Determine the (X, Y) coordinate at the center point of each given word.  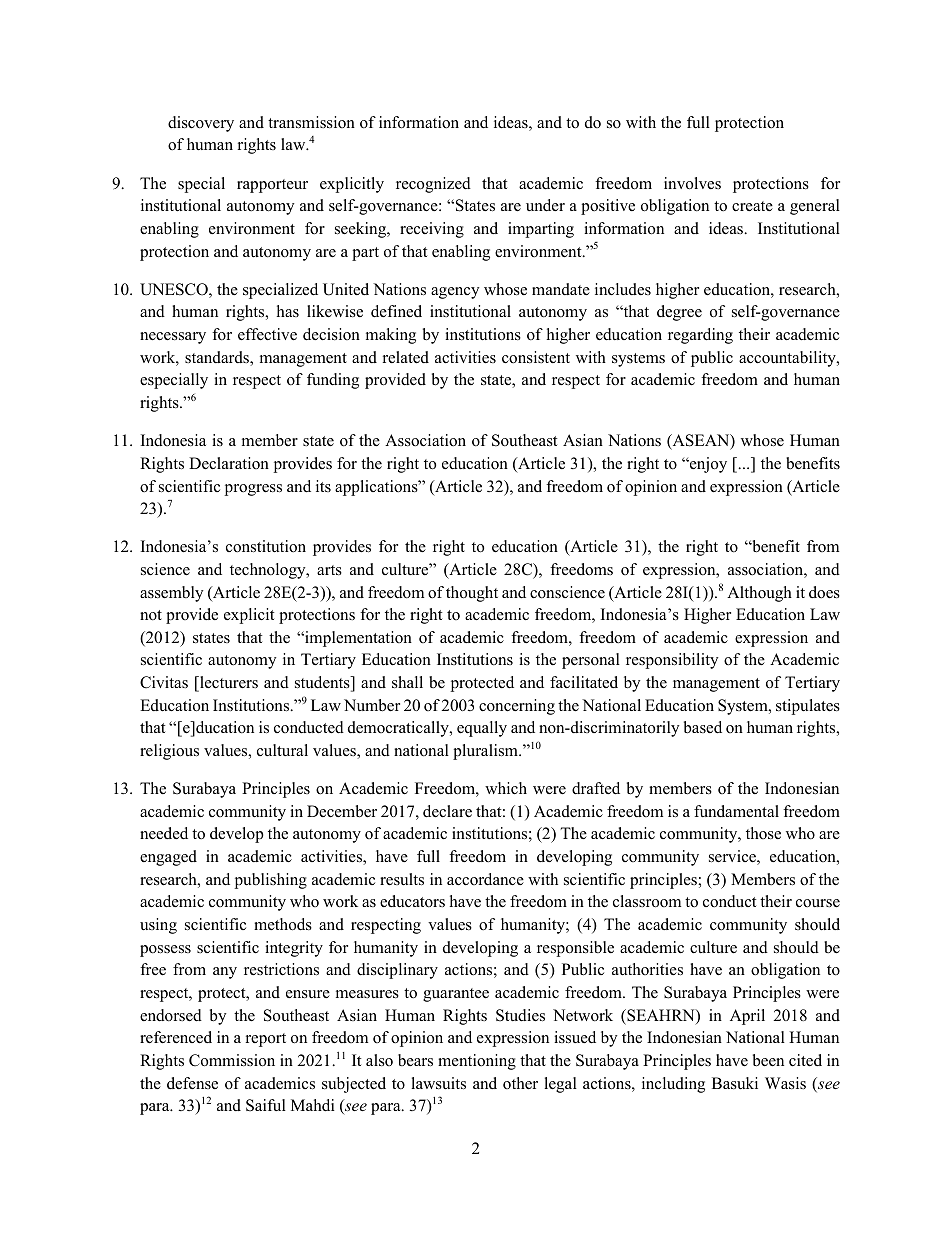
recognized (433, 185)
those (763, 833)
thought (472, 594)
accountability (788, 359)
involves (692, 183)
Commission (232, 1060)
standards (218, 358)
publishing (270, 881)
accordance (485, 879)
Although (759, 594)
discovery (201, 124)
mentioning (477, 1062)
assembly (171, 594)
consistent (536, 357)
